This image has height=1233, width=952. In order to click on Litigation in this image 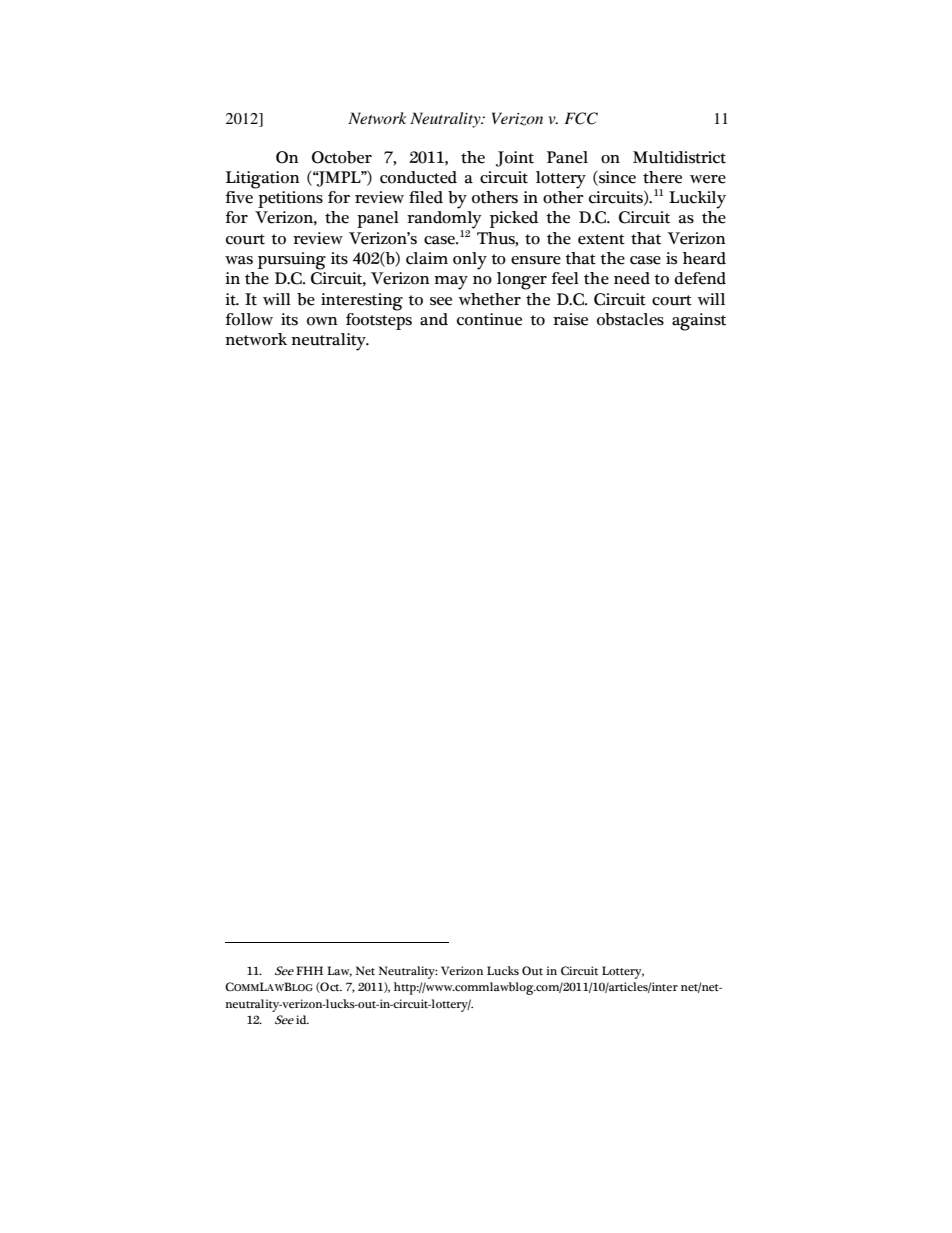, I will do `click(263, 180)`.
